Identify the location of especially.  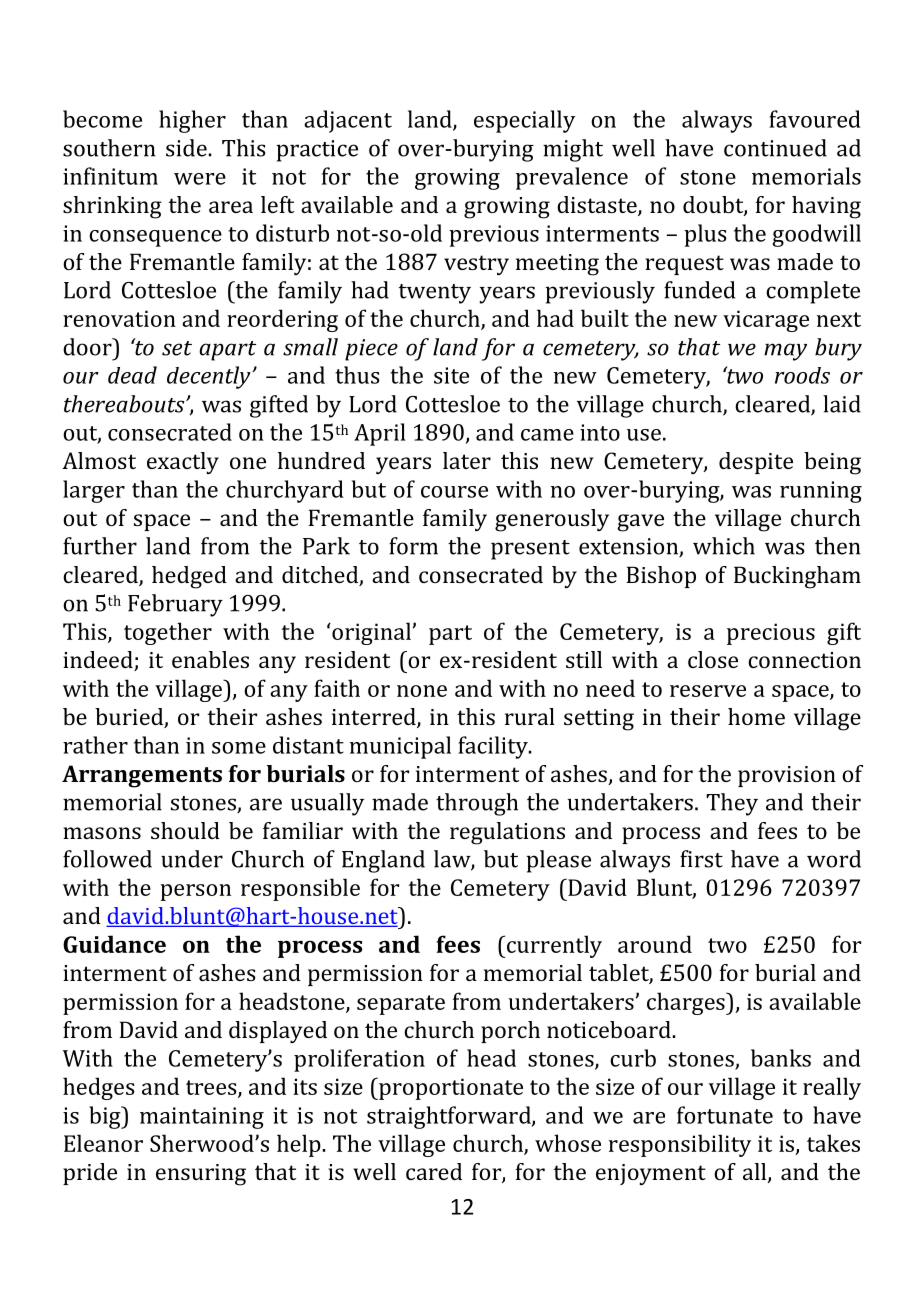
(524, 121).
